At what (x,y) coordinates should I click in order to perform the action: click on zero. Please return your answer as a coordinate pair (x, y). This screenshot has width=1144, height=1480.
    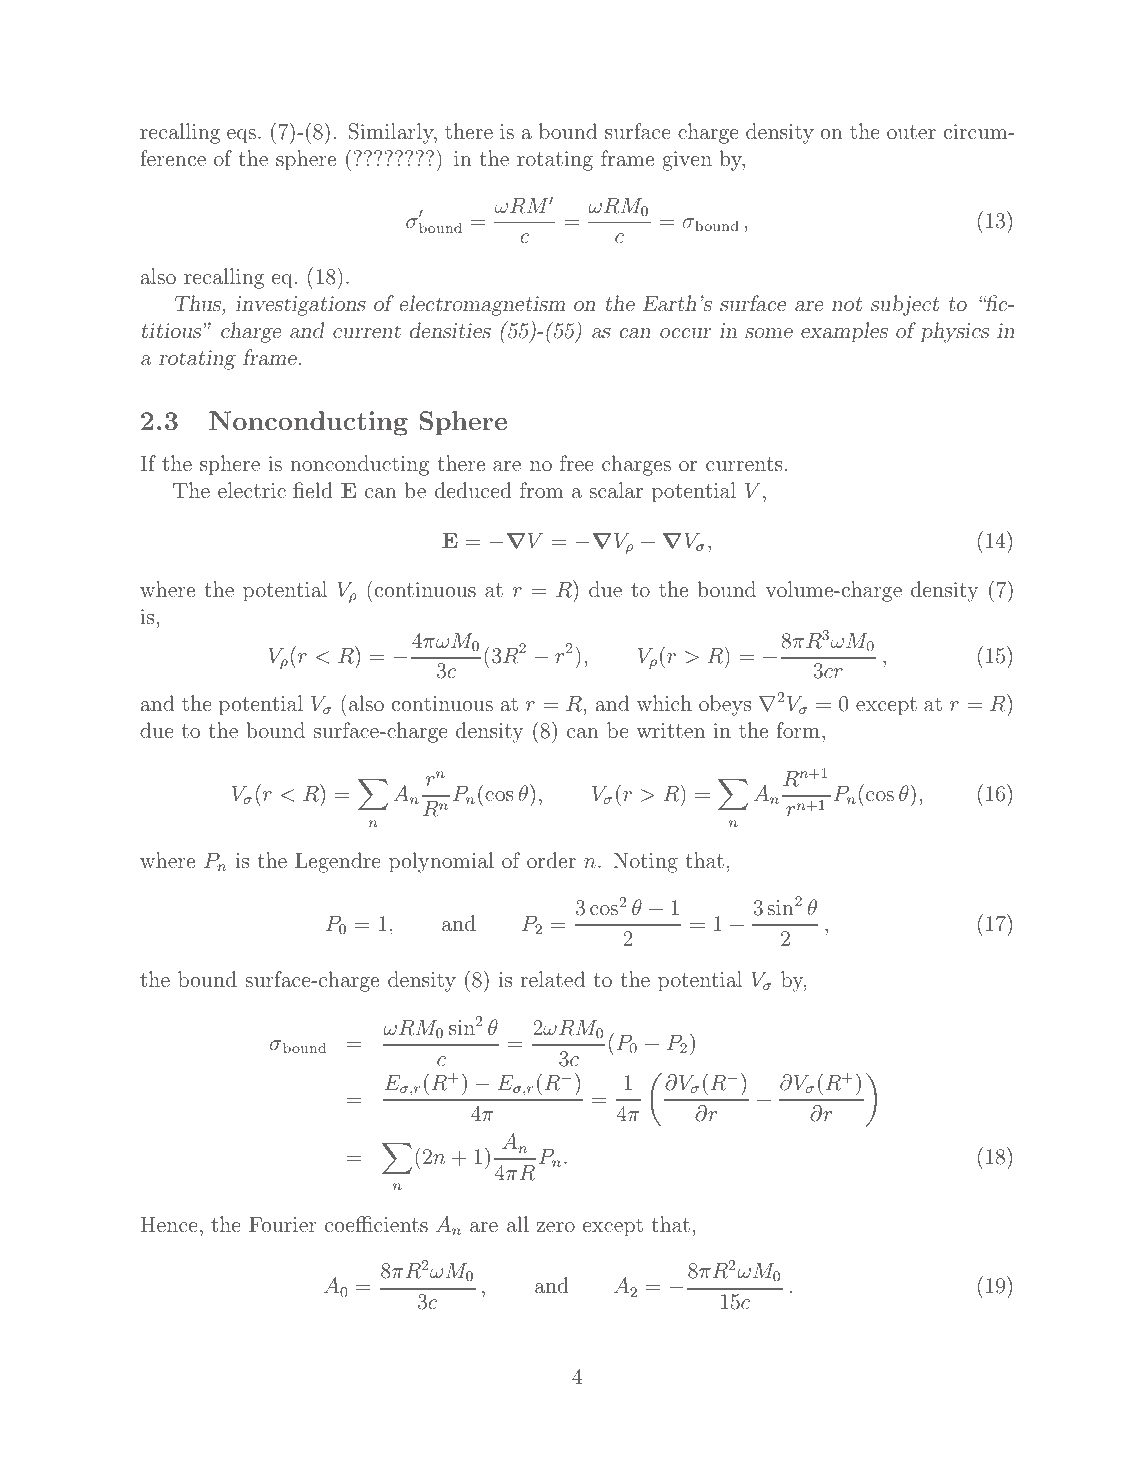
    Looking at the image, I should click on (555, 1227).
